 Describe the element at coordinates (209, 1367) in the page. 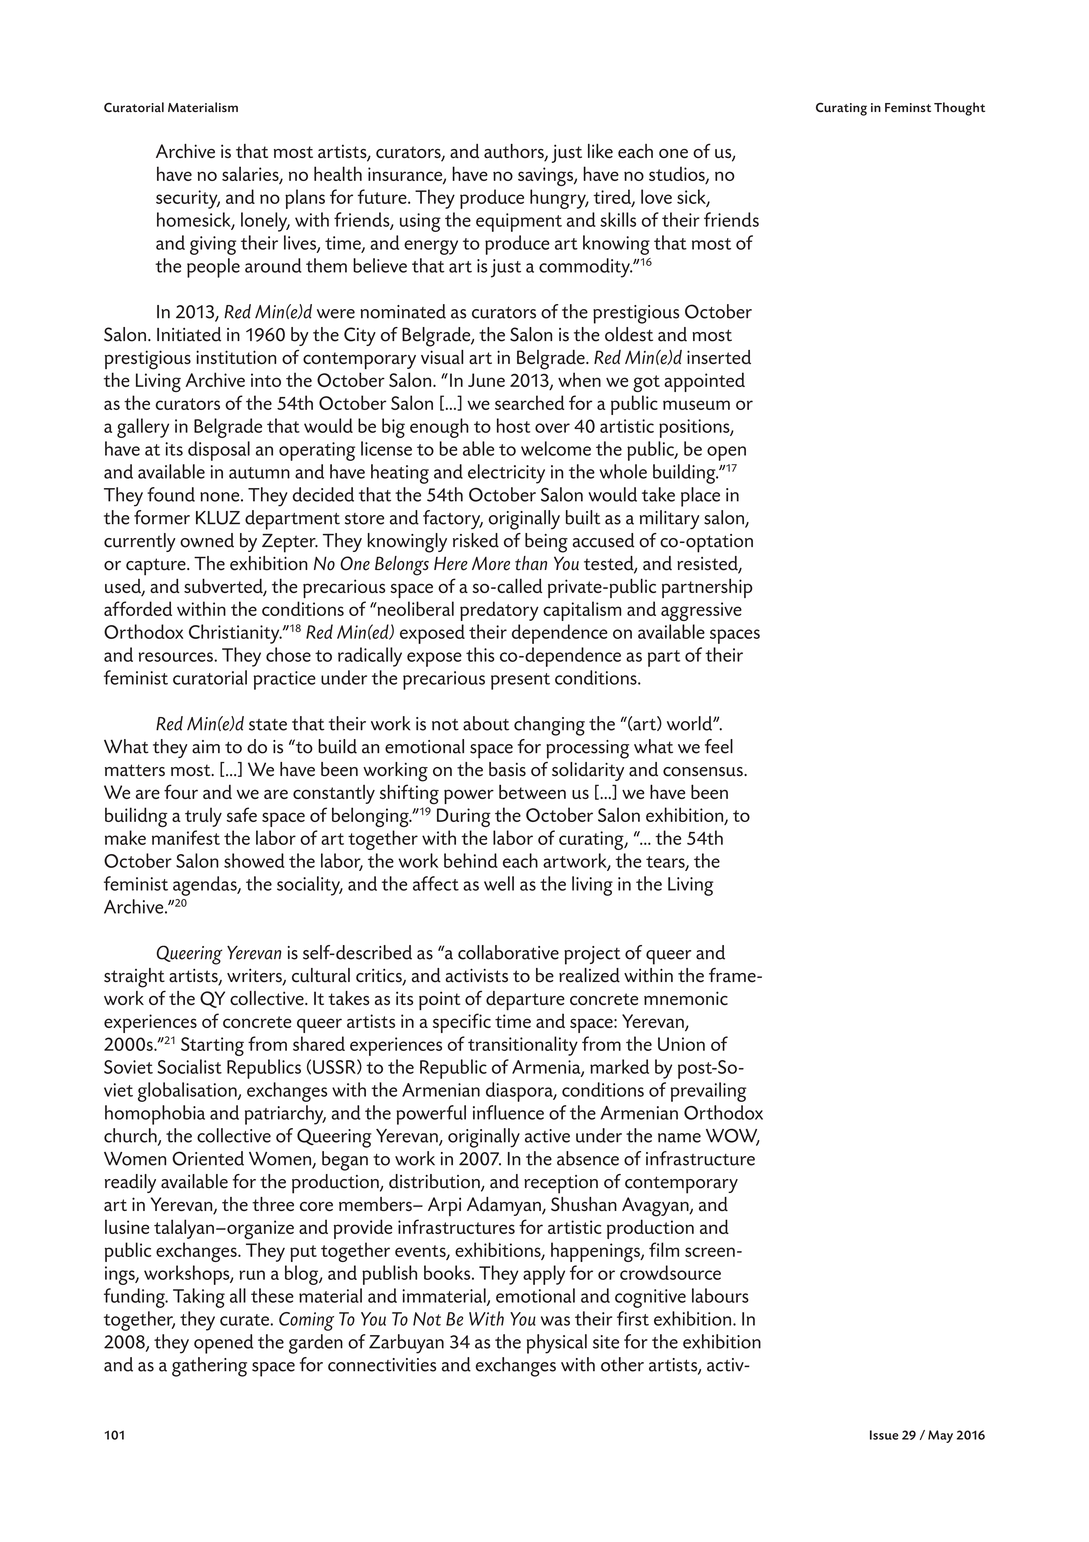

I see `gathering` at that location.
